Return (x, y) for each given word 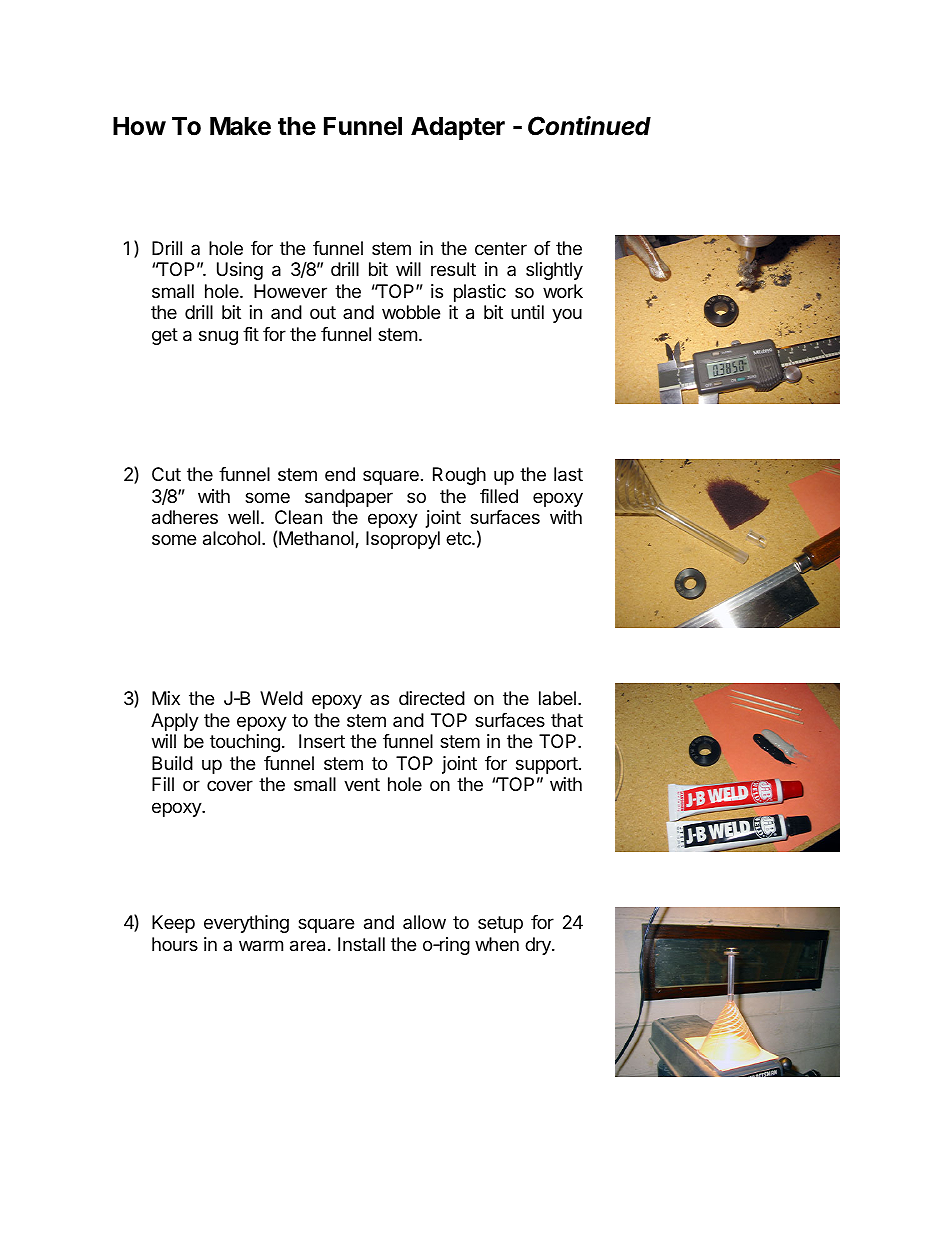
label (557, 698)
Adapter (458, 128)
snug (218, 337)
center (501, 248)
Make (240, 126)
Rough (459, 476)
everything (246, 924)
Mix (166, 698)
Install (361, 944)
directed (432, 698)
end (340, 474)
